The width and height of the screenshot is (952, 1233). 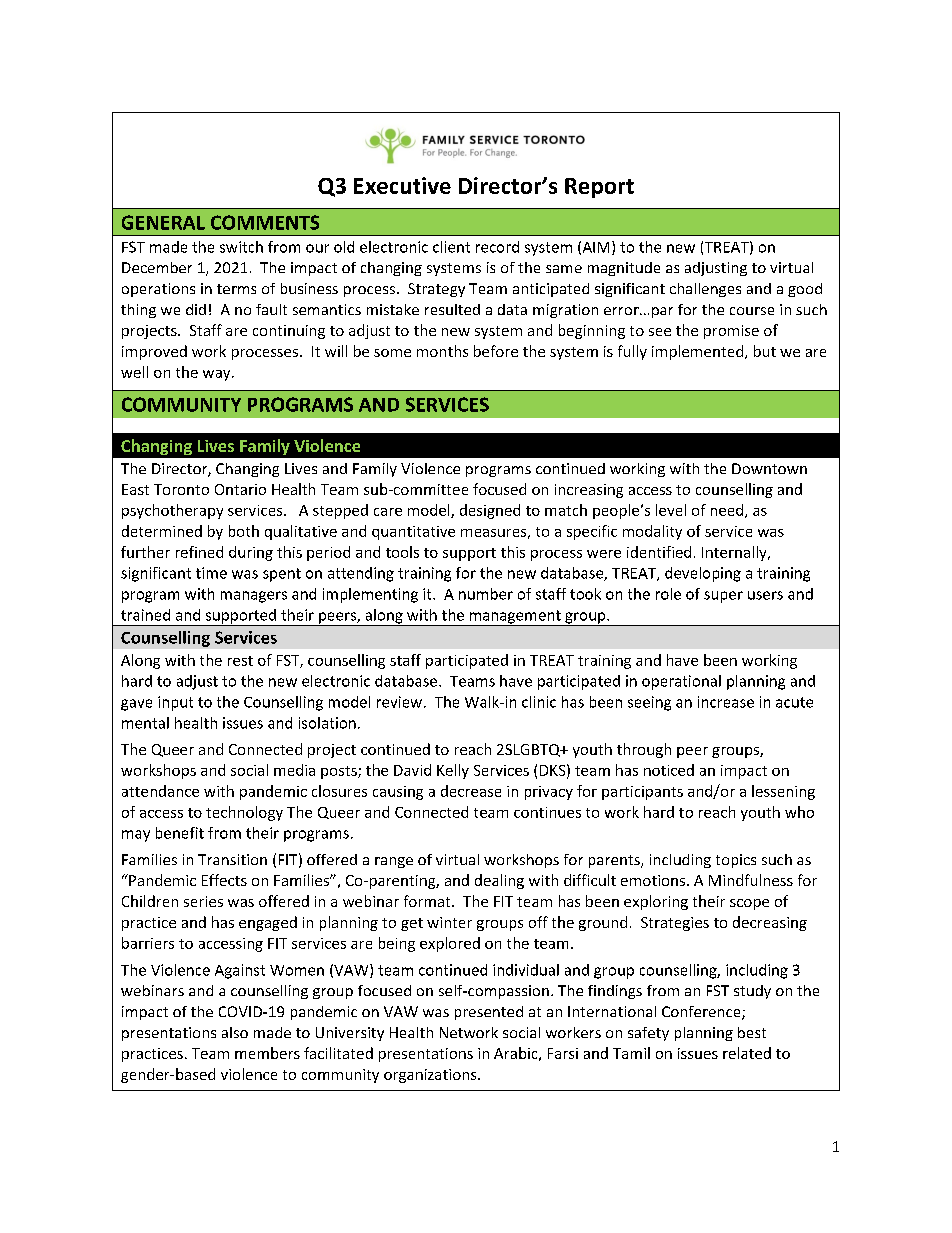 What do you see at coordinates (705, 290) in the screenshot?
I see `challenges` at bounding box center [705, 290].
